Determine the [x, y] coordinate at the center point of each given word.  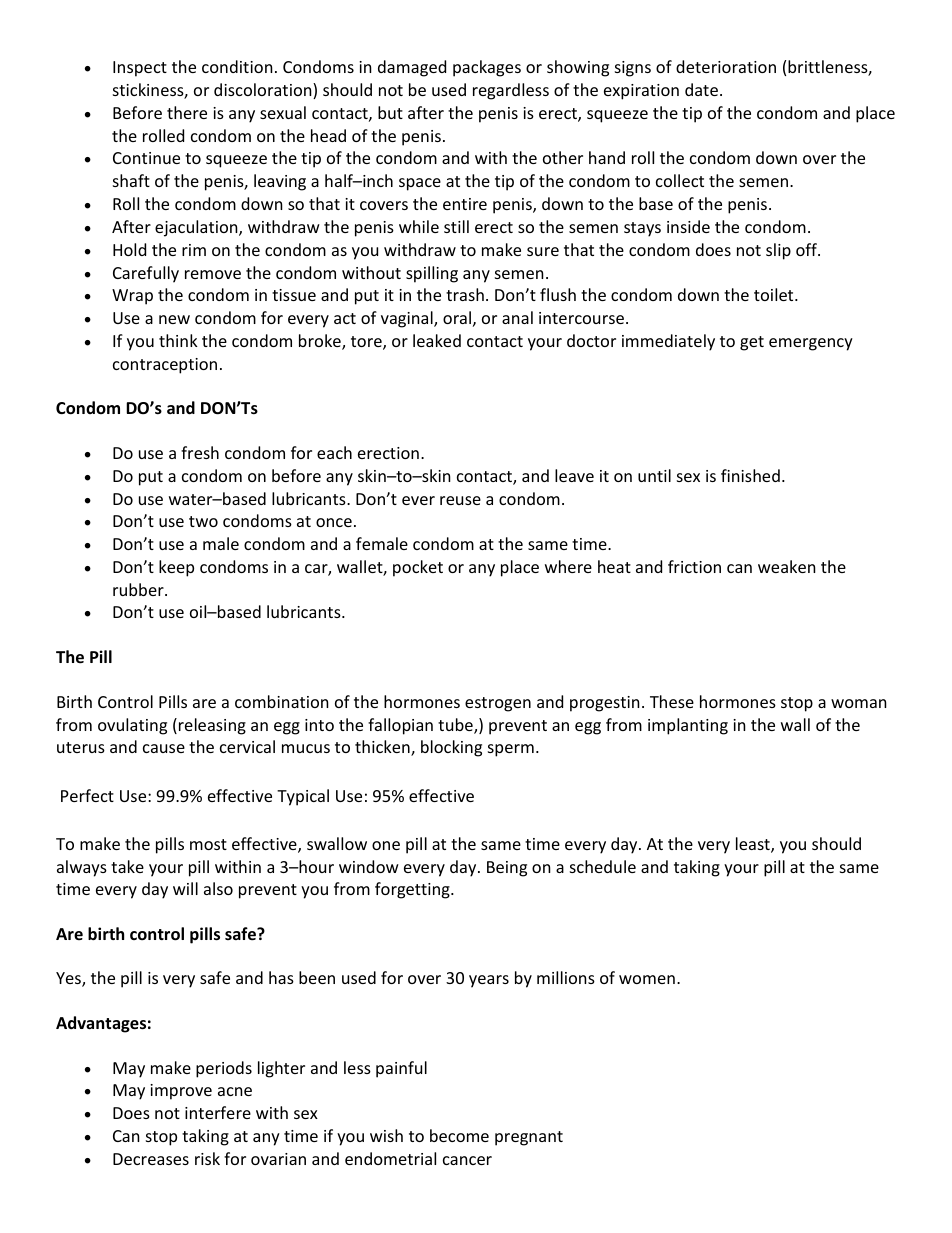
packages [487, 68]
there [187, 112]
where [568, 566]
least [754, 845]
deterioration [726, 66]
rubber [139, 589]
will [185, 888]
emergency [811, 344]
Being [507, 869]
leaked [437, 340]
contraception [165, 366]
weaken [787, 566]
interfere [218, 1112]
